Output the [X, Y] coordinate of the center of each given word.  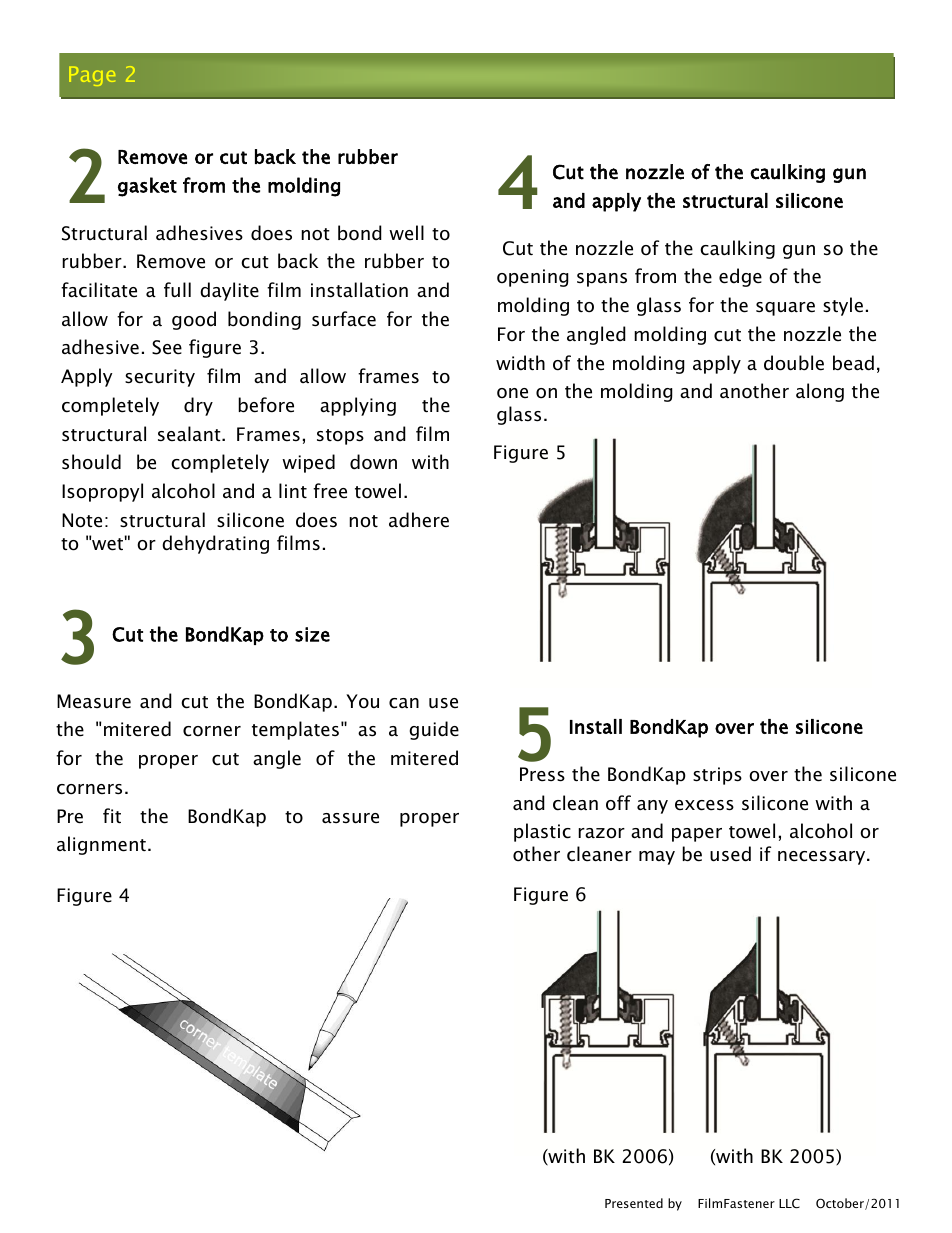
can [404, 703]
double [794, 363]
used [730, 854]
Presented [634, 1203]
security [160, 378]
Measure [94, 701]
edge [740, 277]
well [406, 233]
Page [92, 76]
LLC [789, 1203]
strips [717, 776]
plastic [542, 832]
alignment [101, 845]
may [657, 858]
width [520, 363]
